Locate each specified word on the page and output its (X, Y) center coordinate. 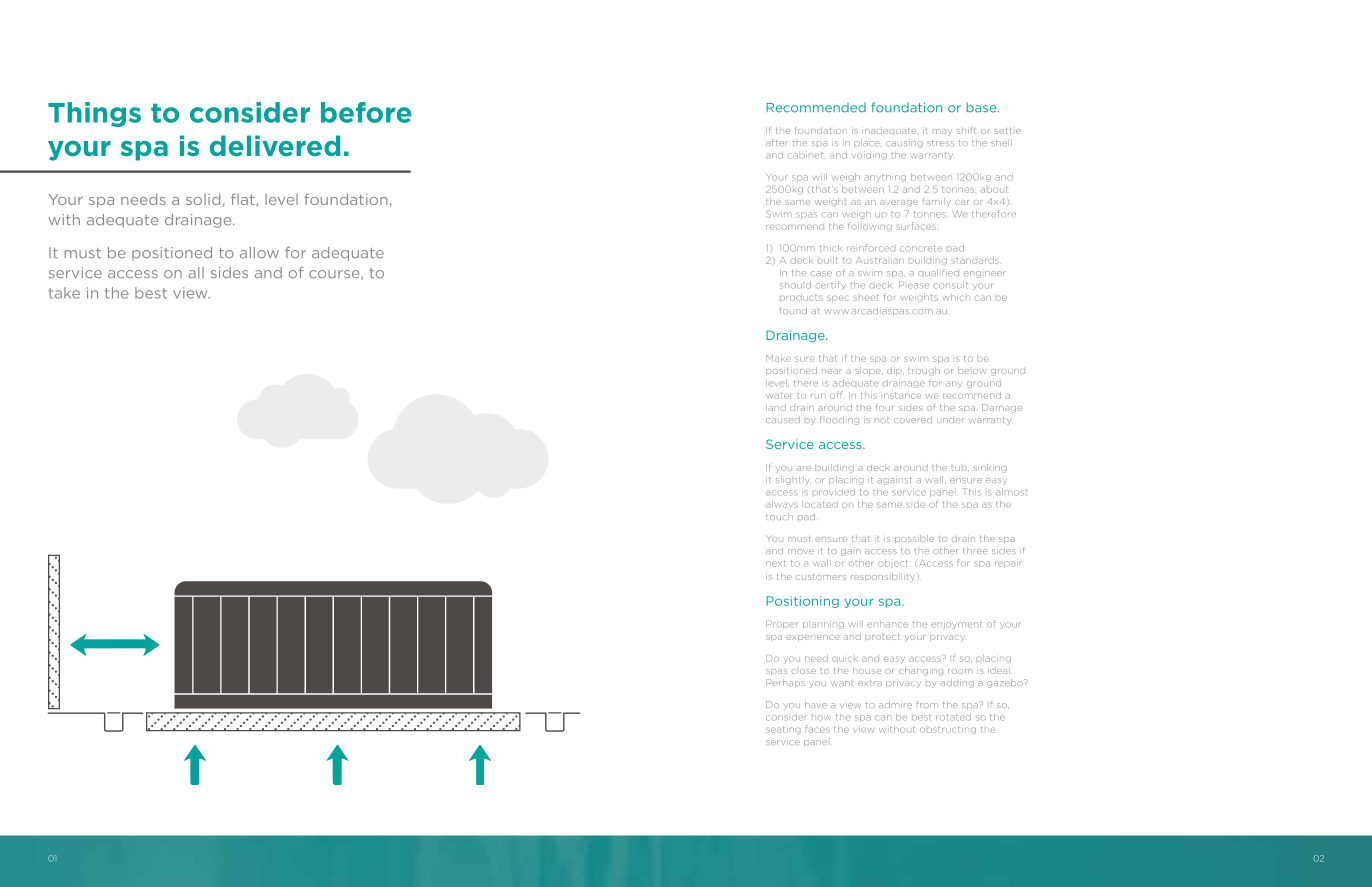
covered (913, 420)
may (942, 132)
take (64, 293)
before (366, 112)
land (776, 407)
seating (783, 730)
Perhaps (785, 683)
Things (94, 114)
